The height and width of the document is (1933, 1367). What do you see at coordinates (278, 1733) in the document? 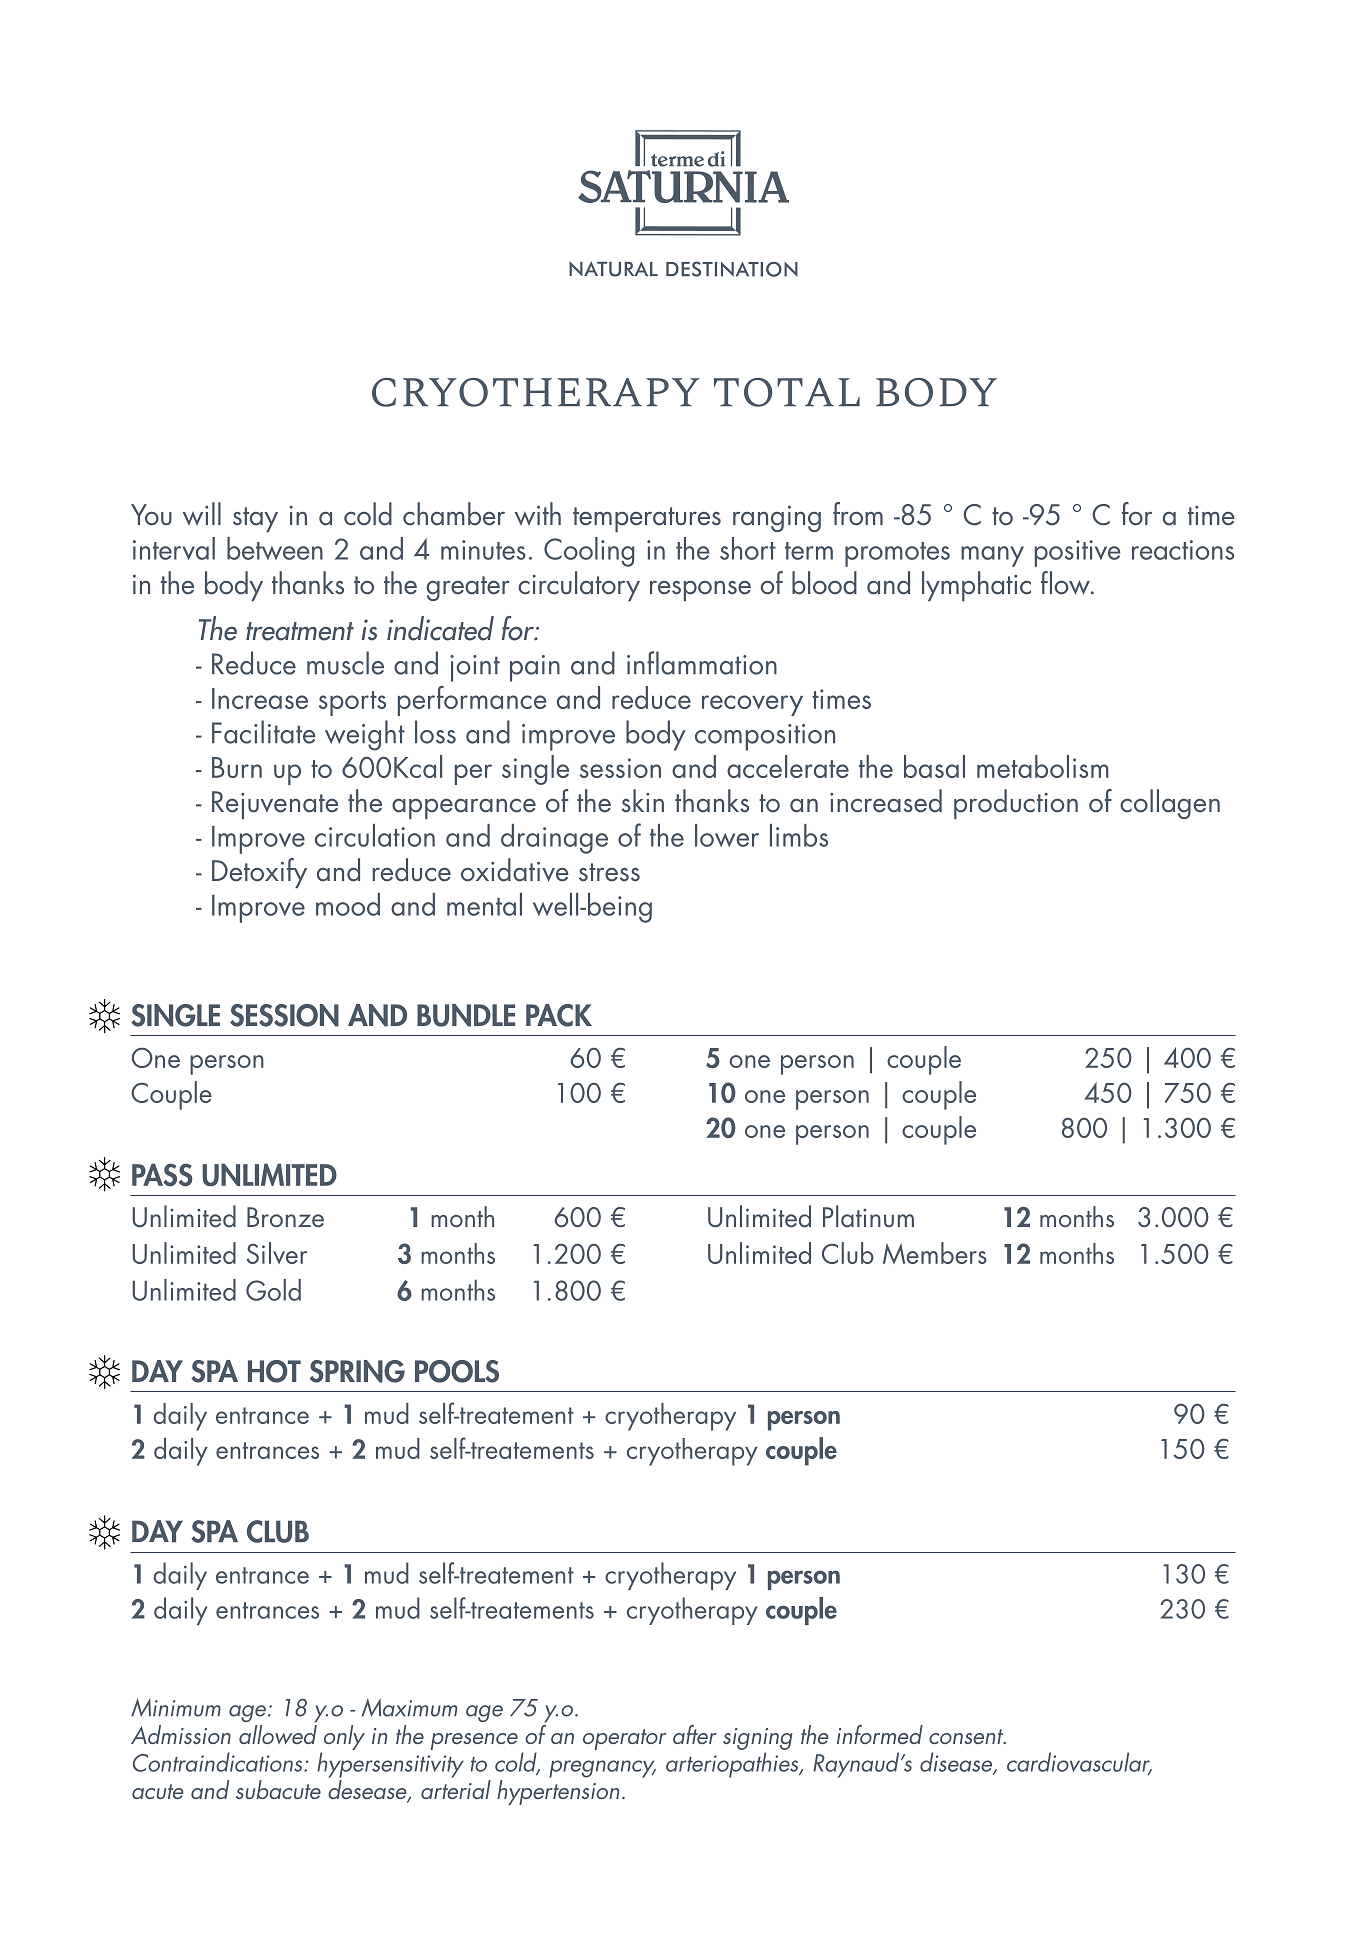
I see `allowed` at bounding box center [278, 1733].
